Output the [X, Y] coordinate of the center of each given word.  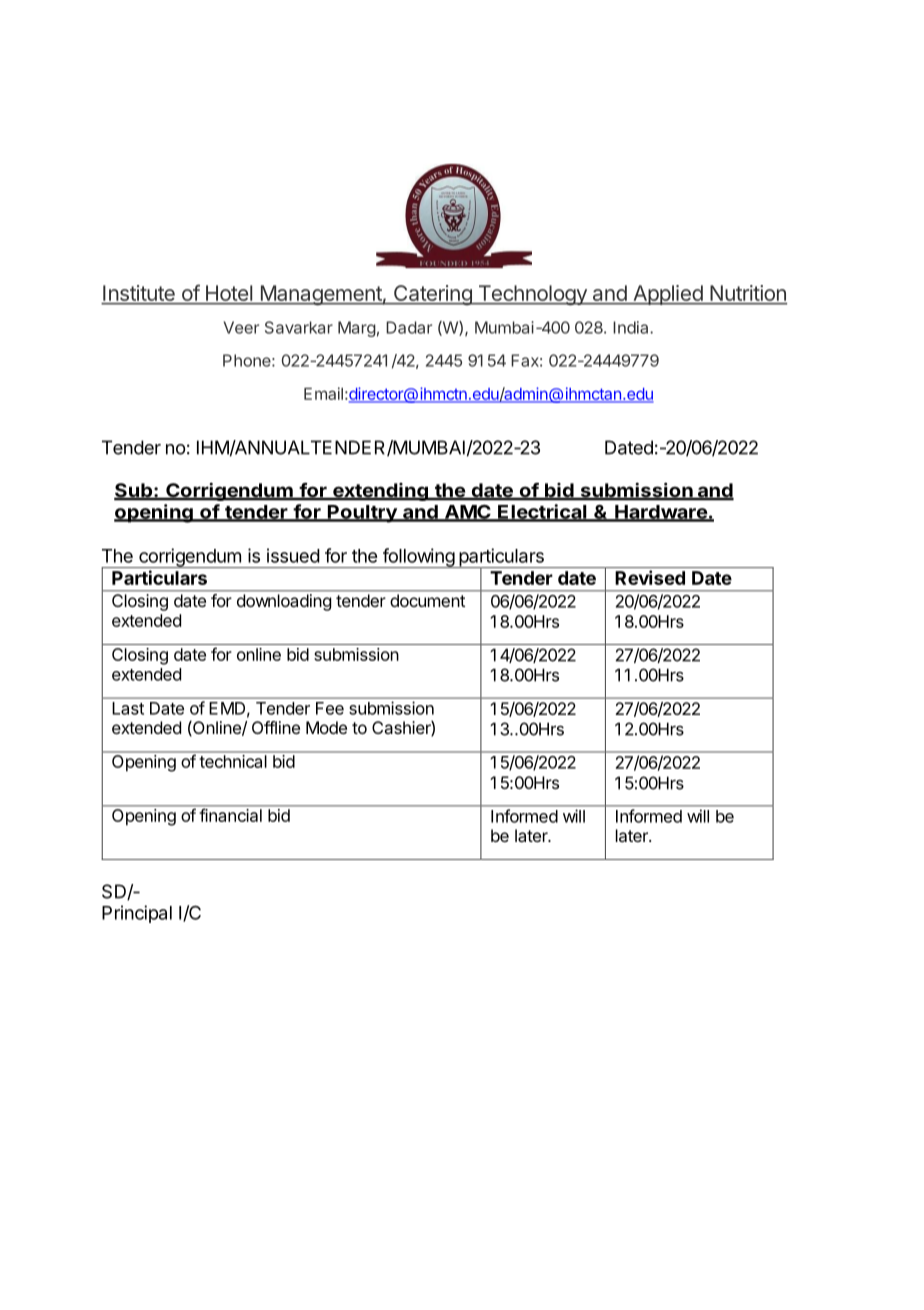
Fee [330, 708]
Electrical [542, 512]
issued [293, 555]
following [418, 558]
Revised [650, 577]
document [427, 600]
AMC [468, 513]
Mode [326, 727]
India [632, 327]
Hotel [229, 293]
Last [128, 708]
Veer [241, 327]
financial [231, 815]
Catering [432, 295]
